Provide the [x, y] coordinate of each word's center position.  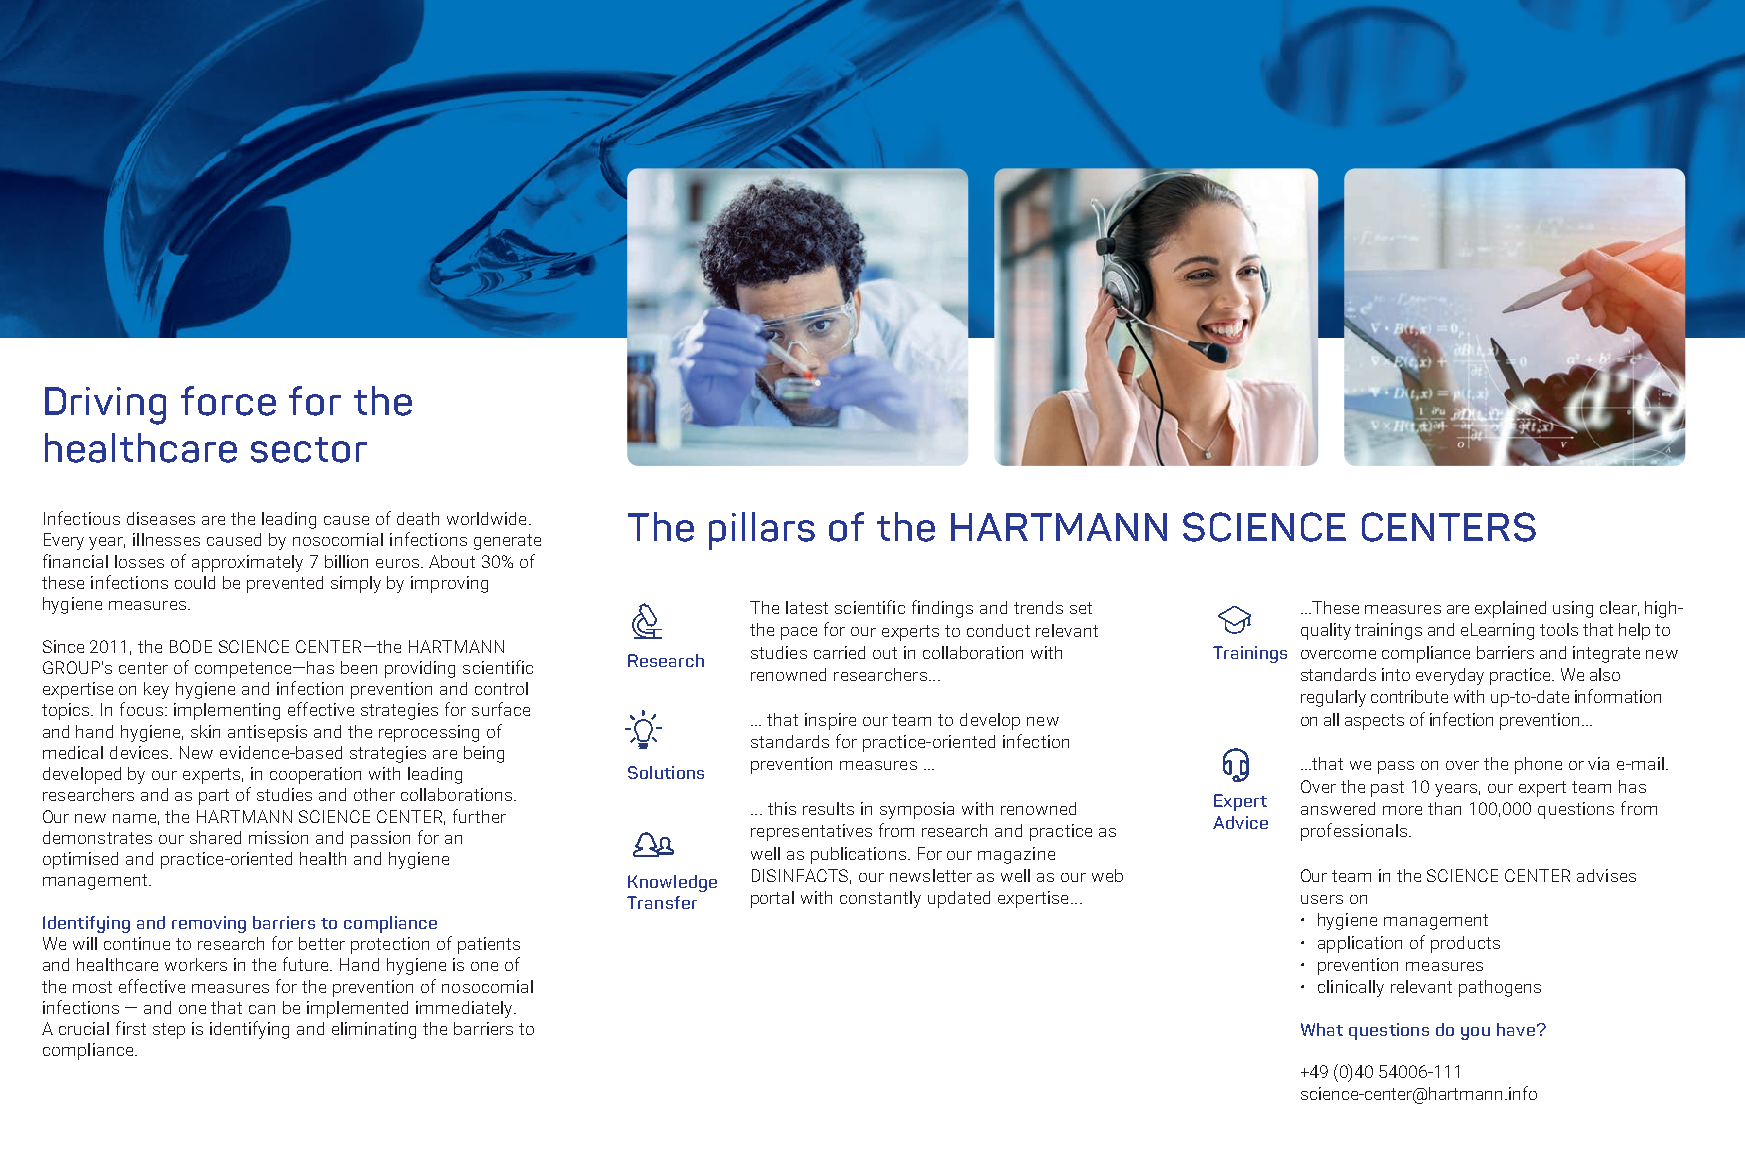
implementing [227, 711]
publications [858, 855]
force [228, 401]
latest [807, 607]
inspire [830, 721]
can [262, 1009]
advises [1606, 875]
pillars [762, 531]
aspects [1374, 722]
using [1573, 609]
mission [278, 837]
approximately [247, 563]
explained [1510, 609]
